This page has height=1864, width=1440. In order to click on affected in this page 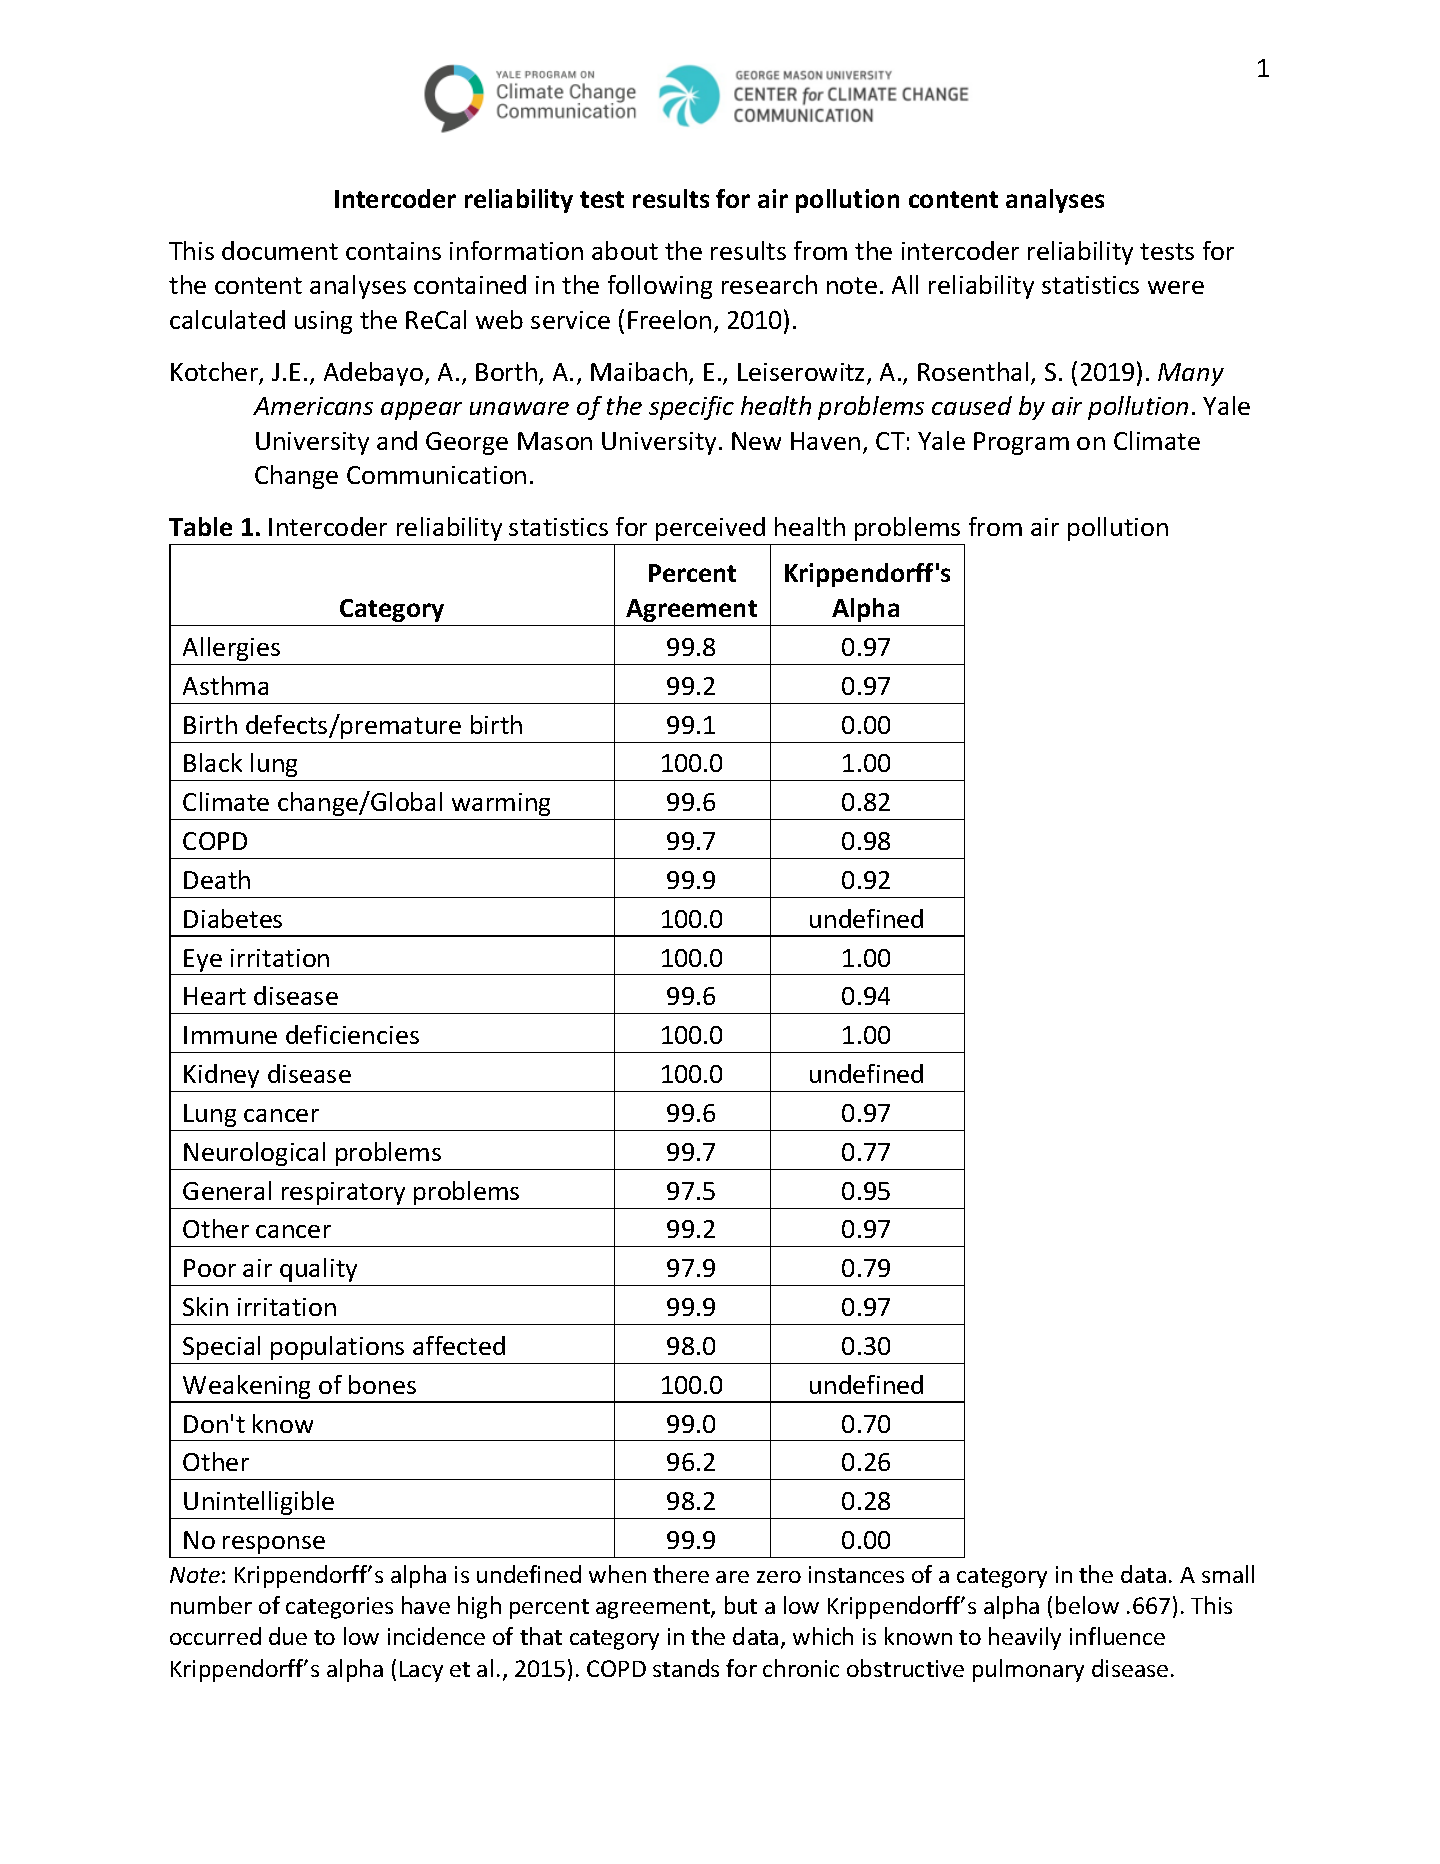, I will do `click(459, 1345)`.
